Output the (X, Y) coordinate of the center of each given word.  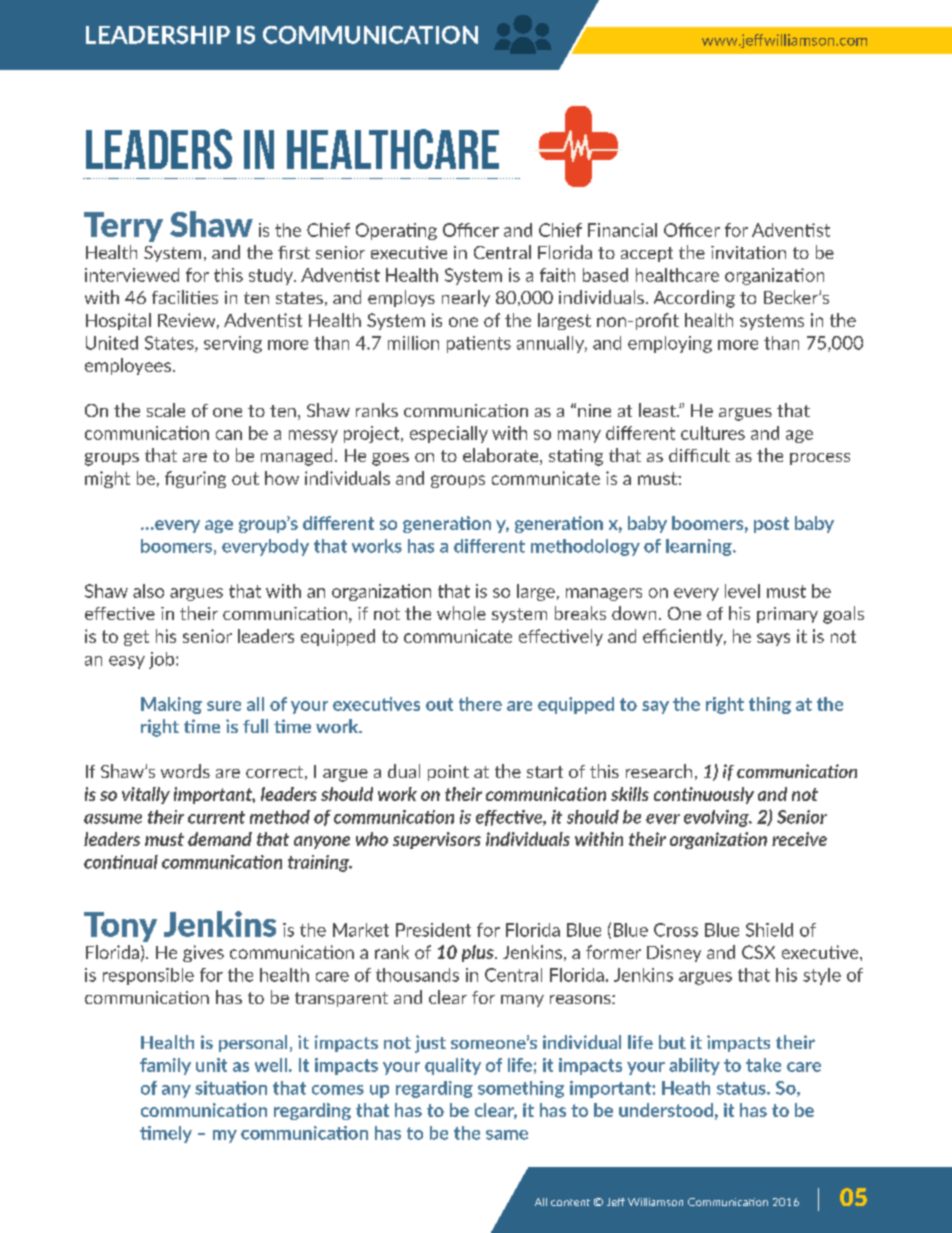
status (742, 1088)
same (507, 1135)
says (773, 639)
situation (231, 1088)
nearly (466, 298)
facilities (185, 297)
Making (171, 705)
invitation (748, 252)
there (480, 704)
